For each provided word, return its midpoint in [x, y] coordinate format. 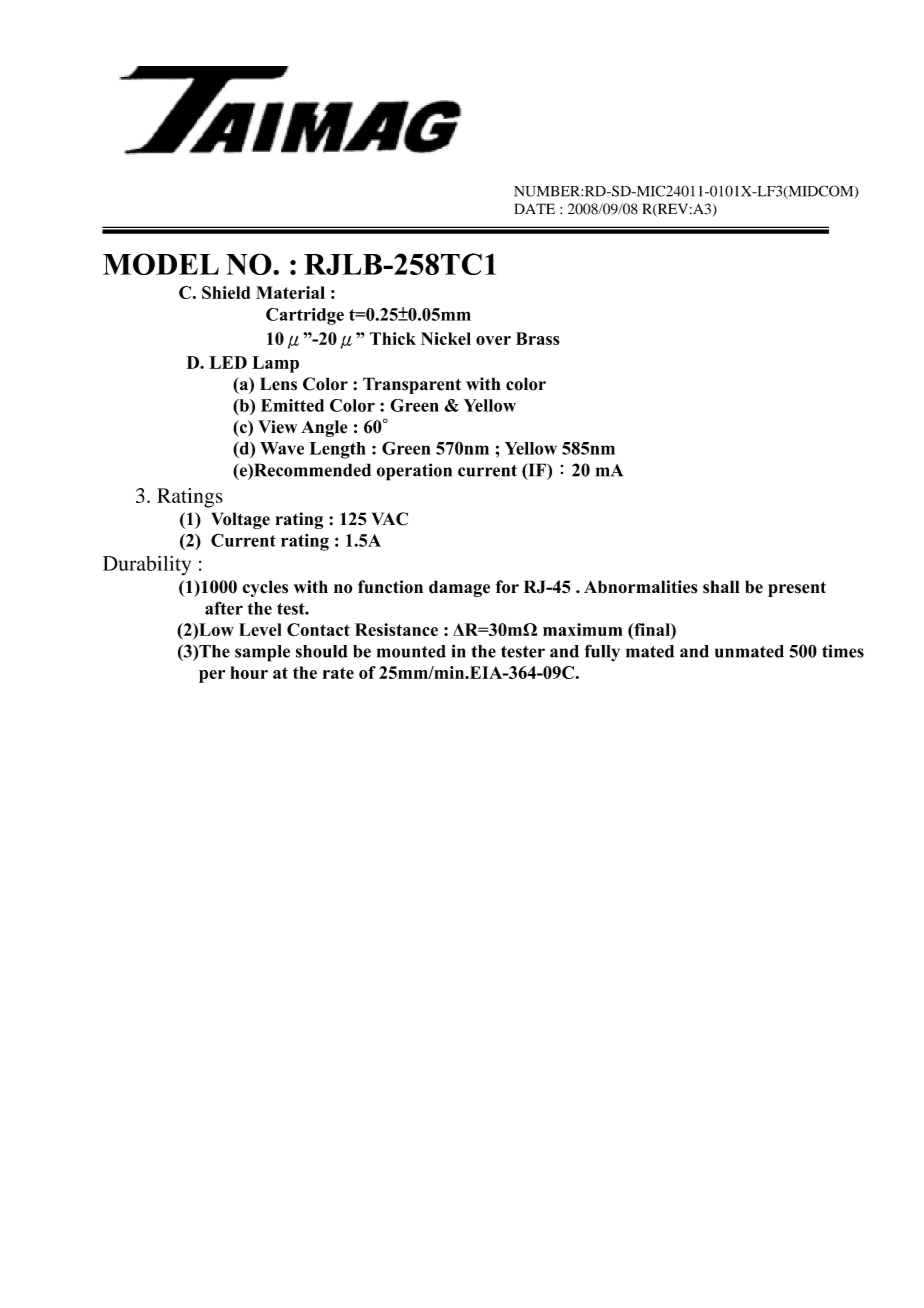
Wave [282, 448]
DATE [535, 208]
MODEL [161, 264]
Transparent [412, 385]
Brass [537, 338]
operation [414, 472]
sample [262, 653]
